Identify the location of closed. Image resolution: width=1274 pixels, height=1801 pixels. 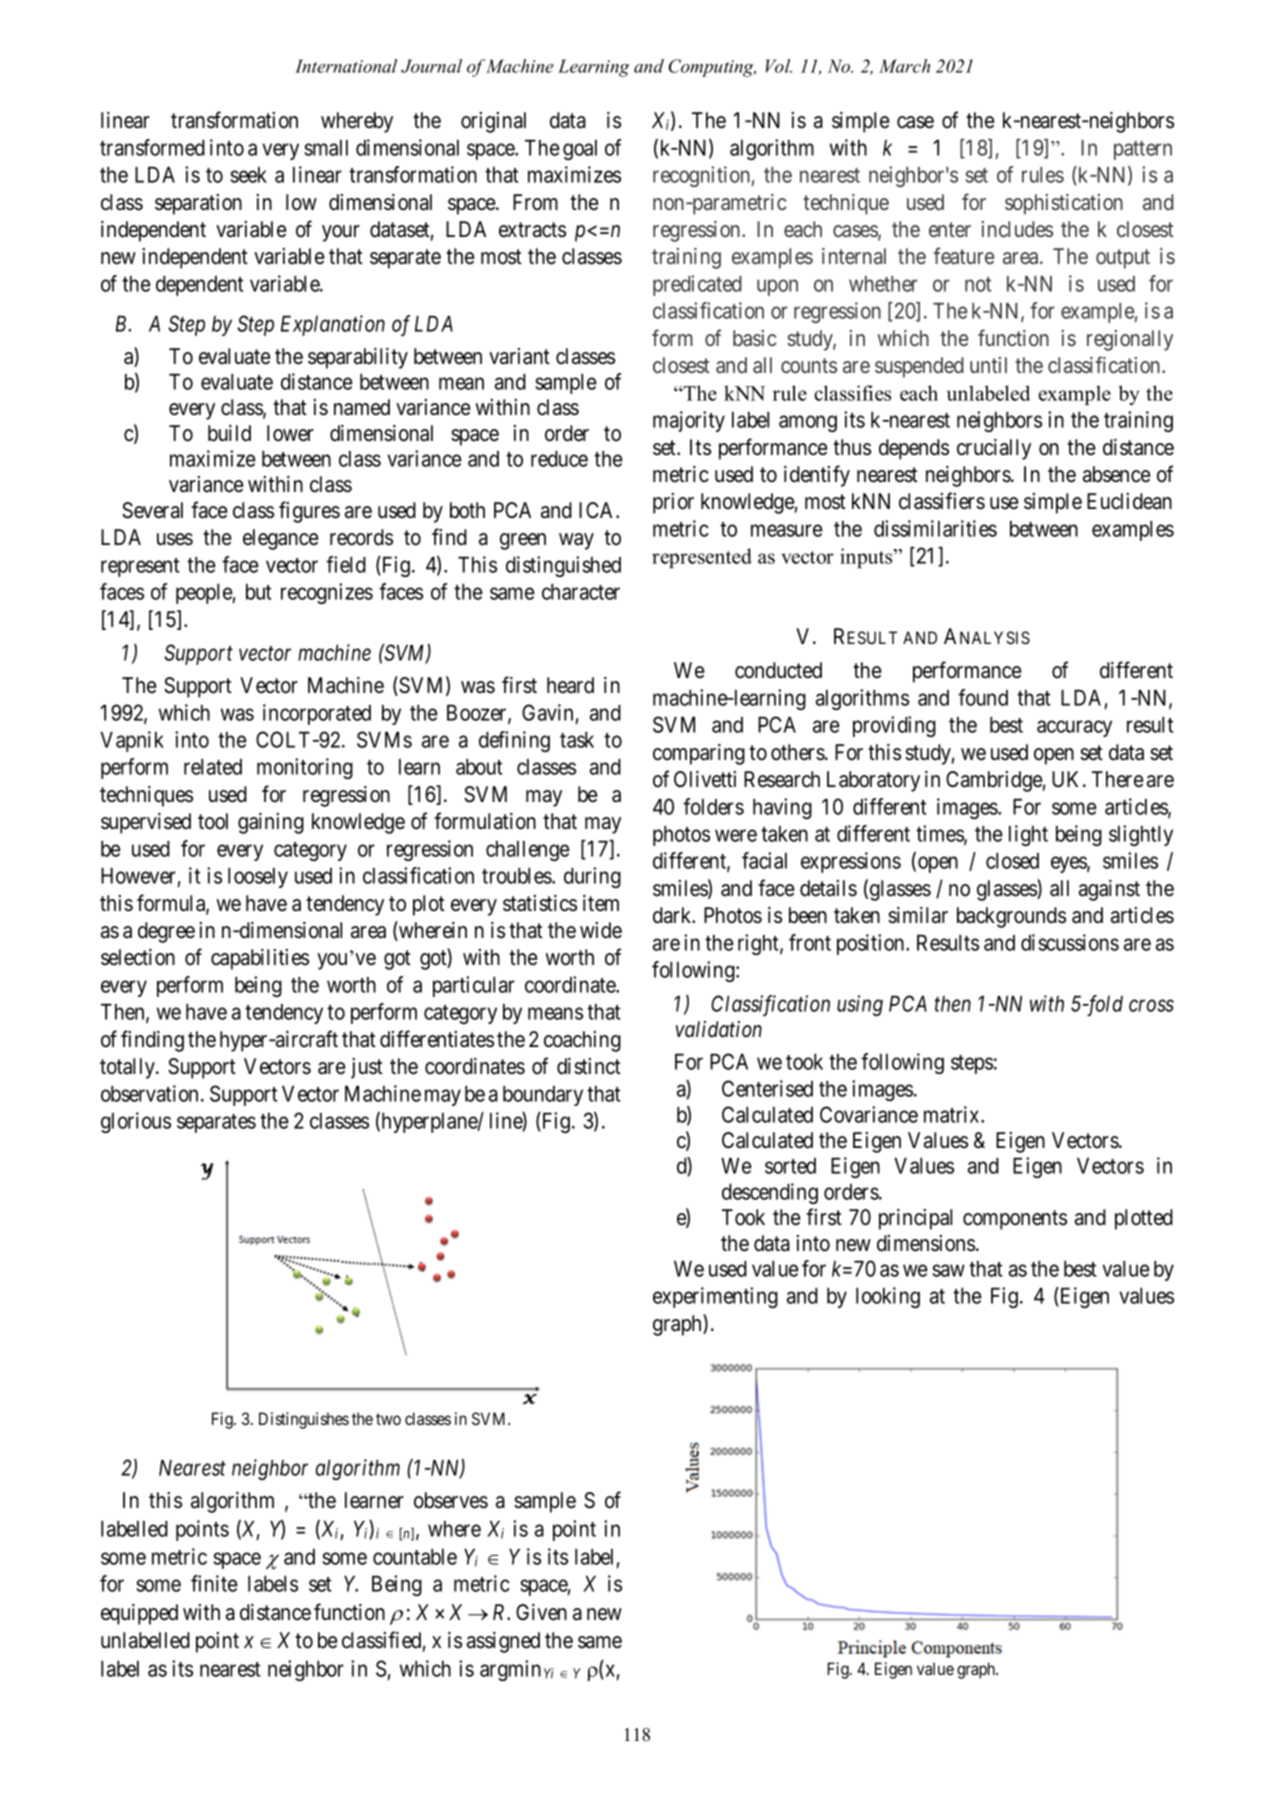
(1012, 861).
